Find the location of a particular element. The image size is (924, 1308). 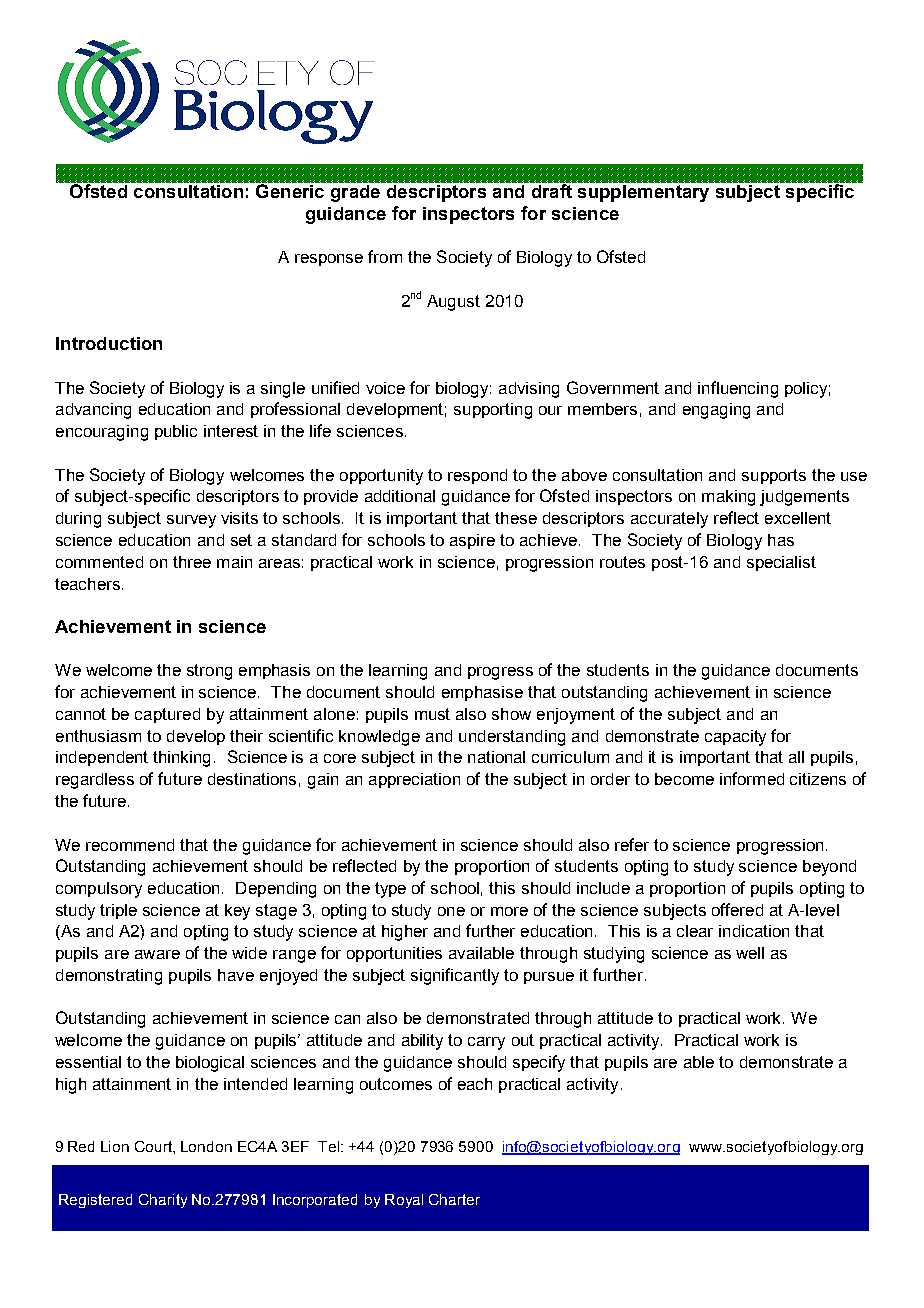

aspire is located at coordinates (472, 541).
